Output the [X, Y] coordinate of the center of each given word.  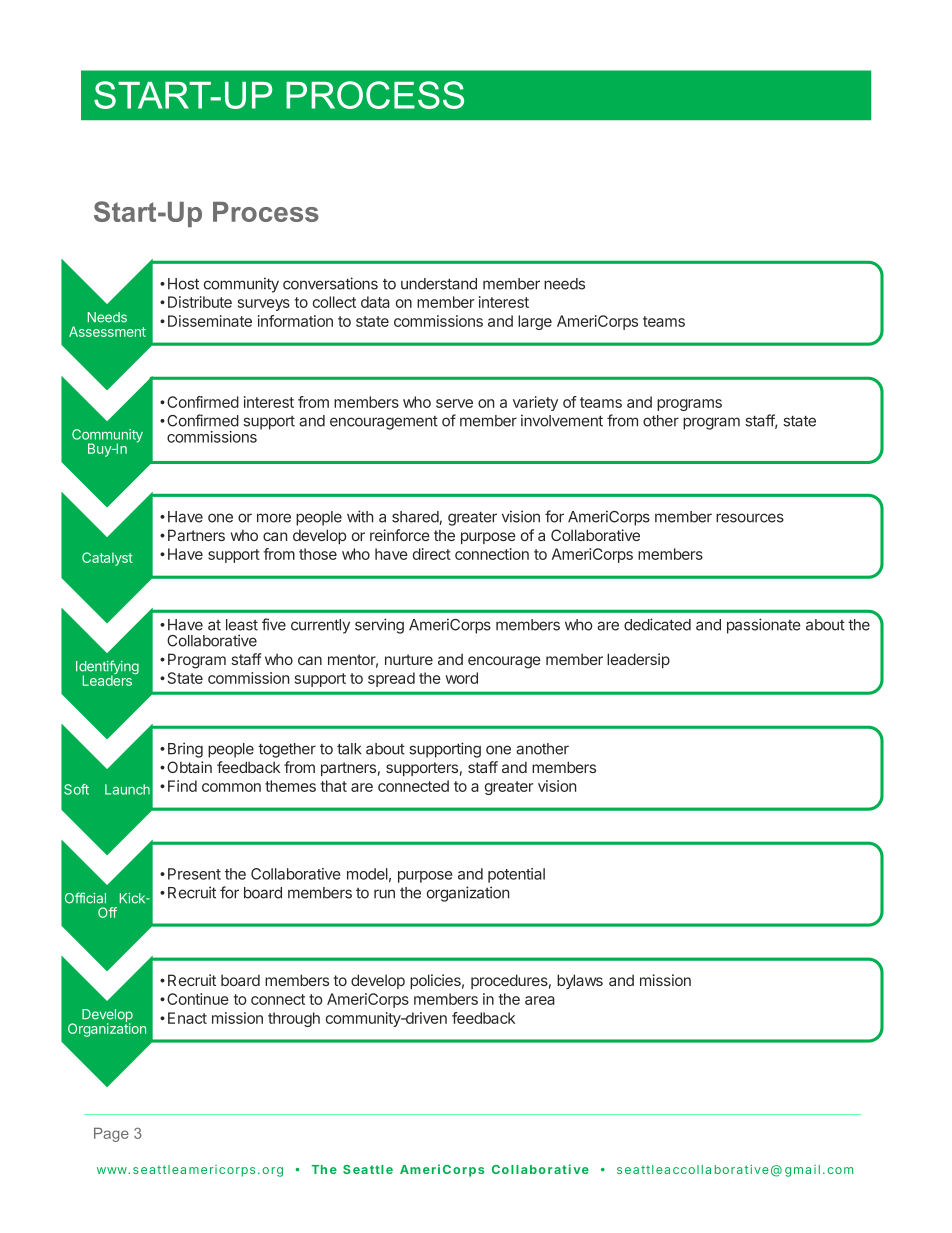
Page [111, 1134]
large [535, 322]
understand [439, 284]
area [540, 1000]
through [294, 1019]
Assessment [107, 331]
